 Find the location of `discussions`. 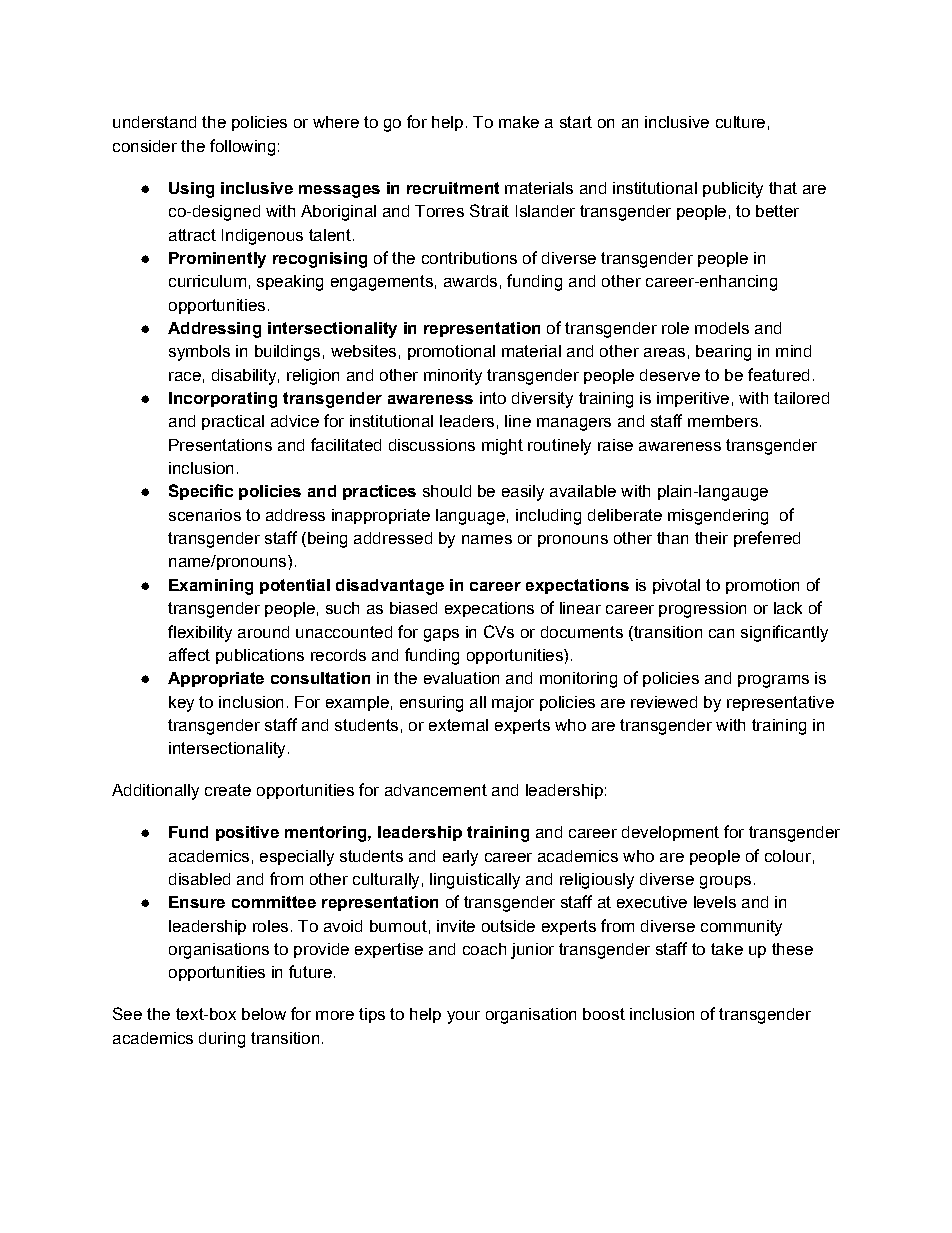

discussions is located at coordinates (432, 445).
